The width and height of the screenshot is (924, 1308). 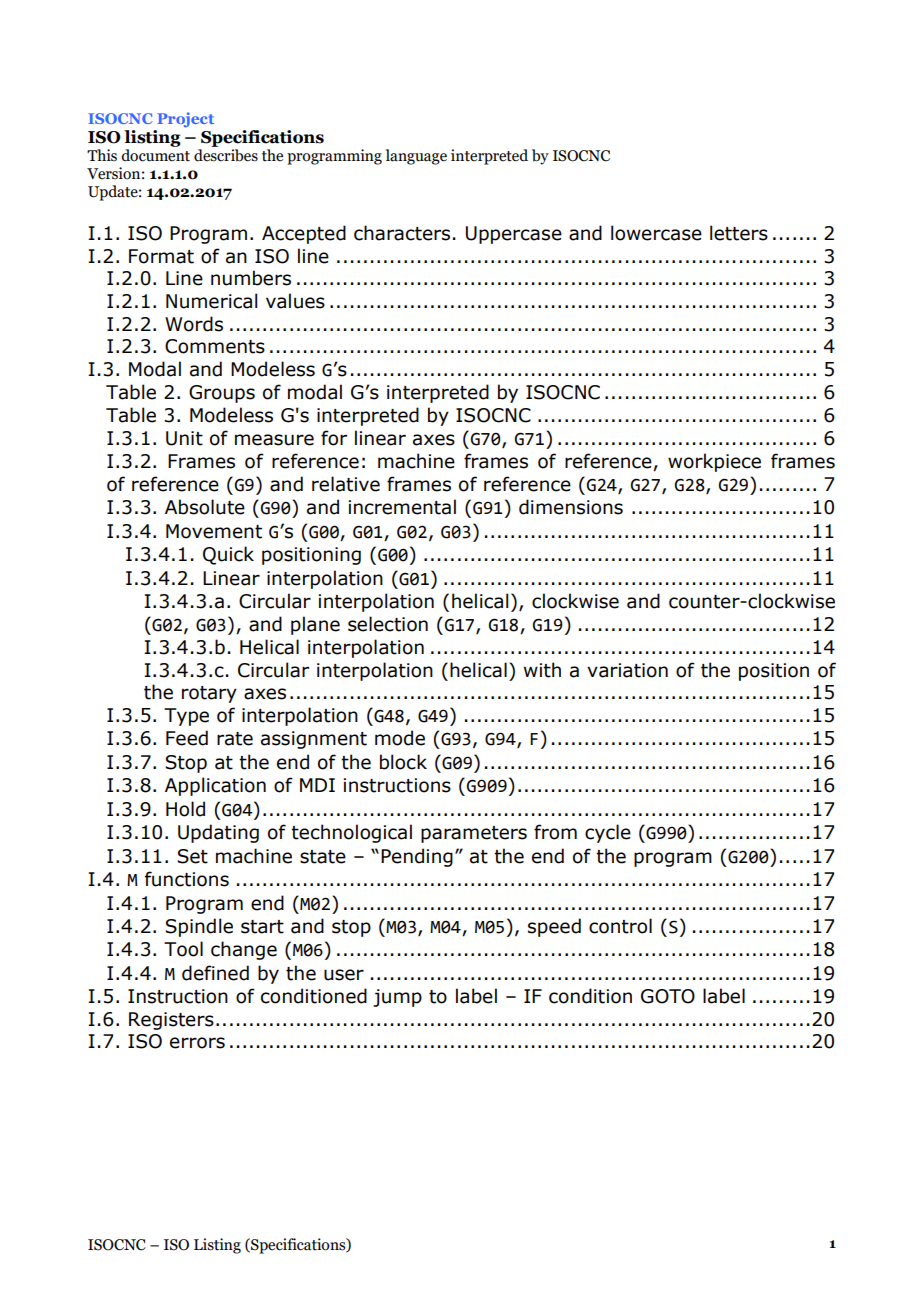 I want to click on language, so click(x=416, y=157).
